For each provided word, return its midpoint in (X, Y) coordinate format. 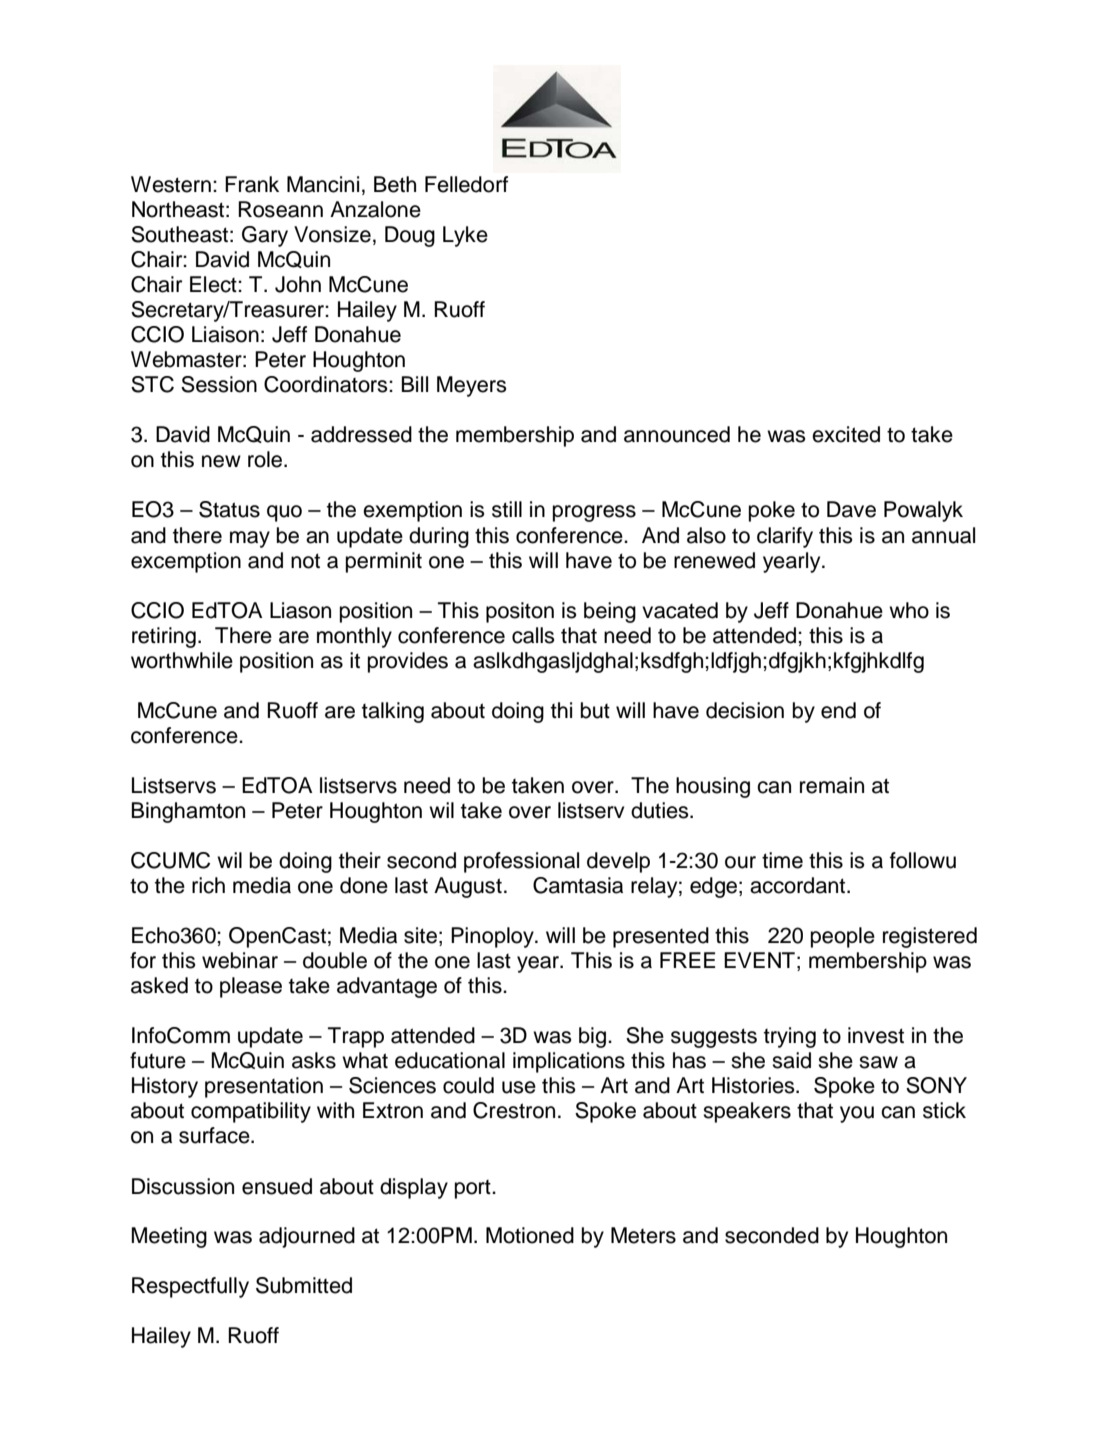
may (250, 539)
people (843, 937)
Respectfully (190, 1287)
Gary (265, 236)
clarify (785, 537)
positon (520, 612)
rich (208, 885)
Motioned (530, 1235)
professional (521, 862)
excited (846, 434)
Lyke (465, 236)
